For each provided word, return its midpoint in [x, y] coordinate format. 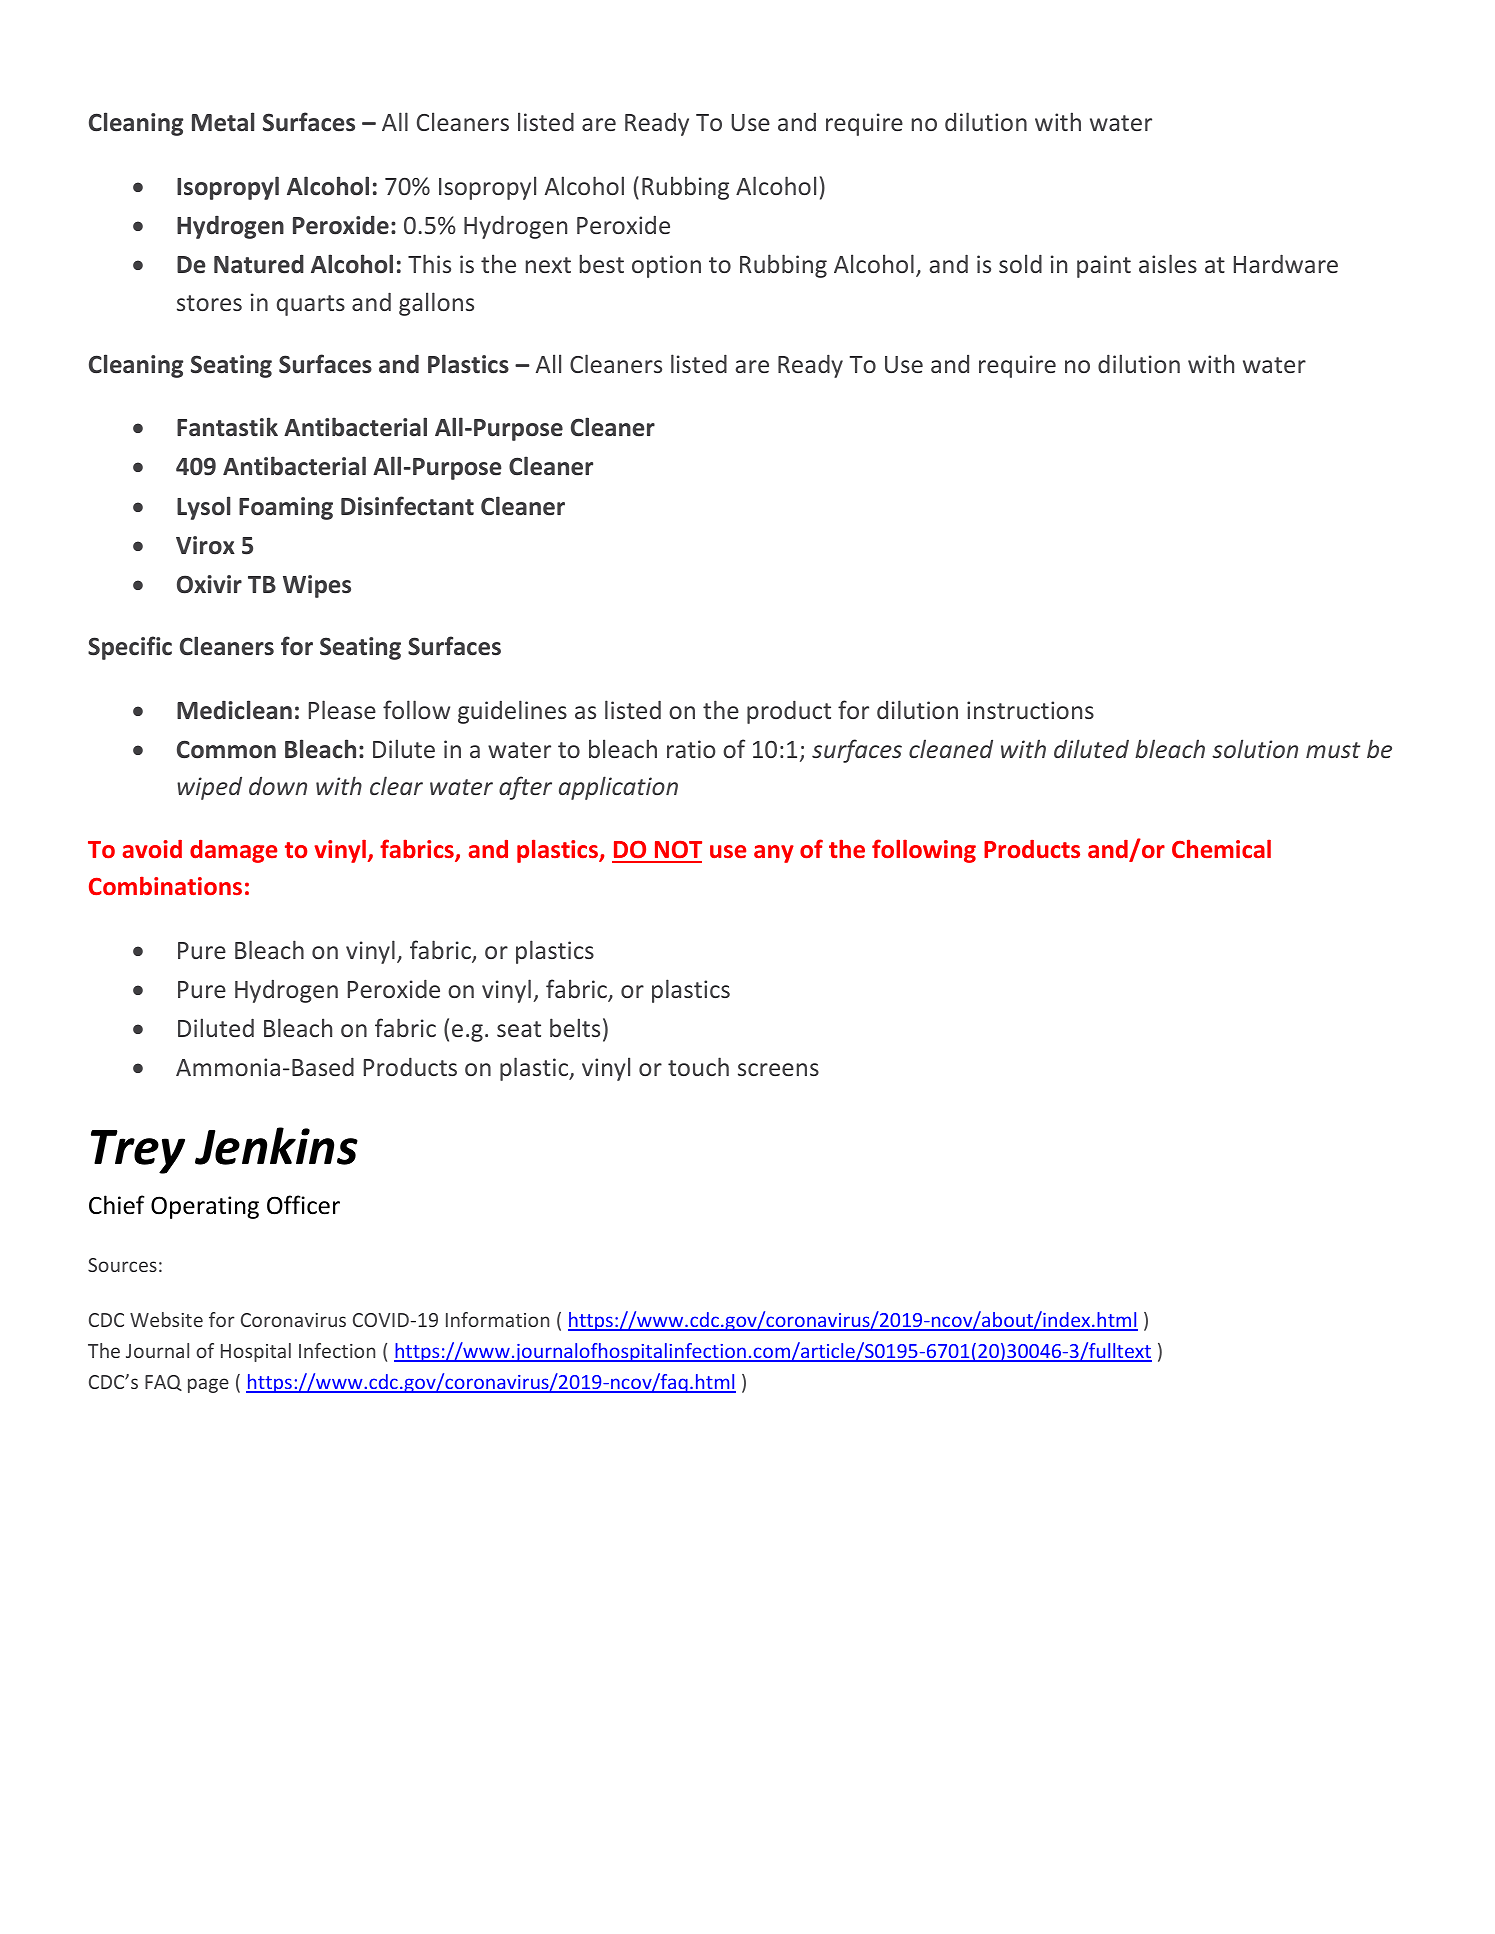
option [666, 266]
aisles [1168, 263]
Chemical [1221, 848]
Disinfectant [407, 506]
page [208, 1385]
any [774, 854]
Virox [205, 545]
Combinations [165, 885]
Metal [223, 122]
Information [497, 1319]
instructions [1030, 710]
